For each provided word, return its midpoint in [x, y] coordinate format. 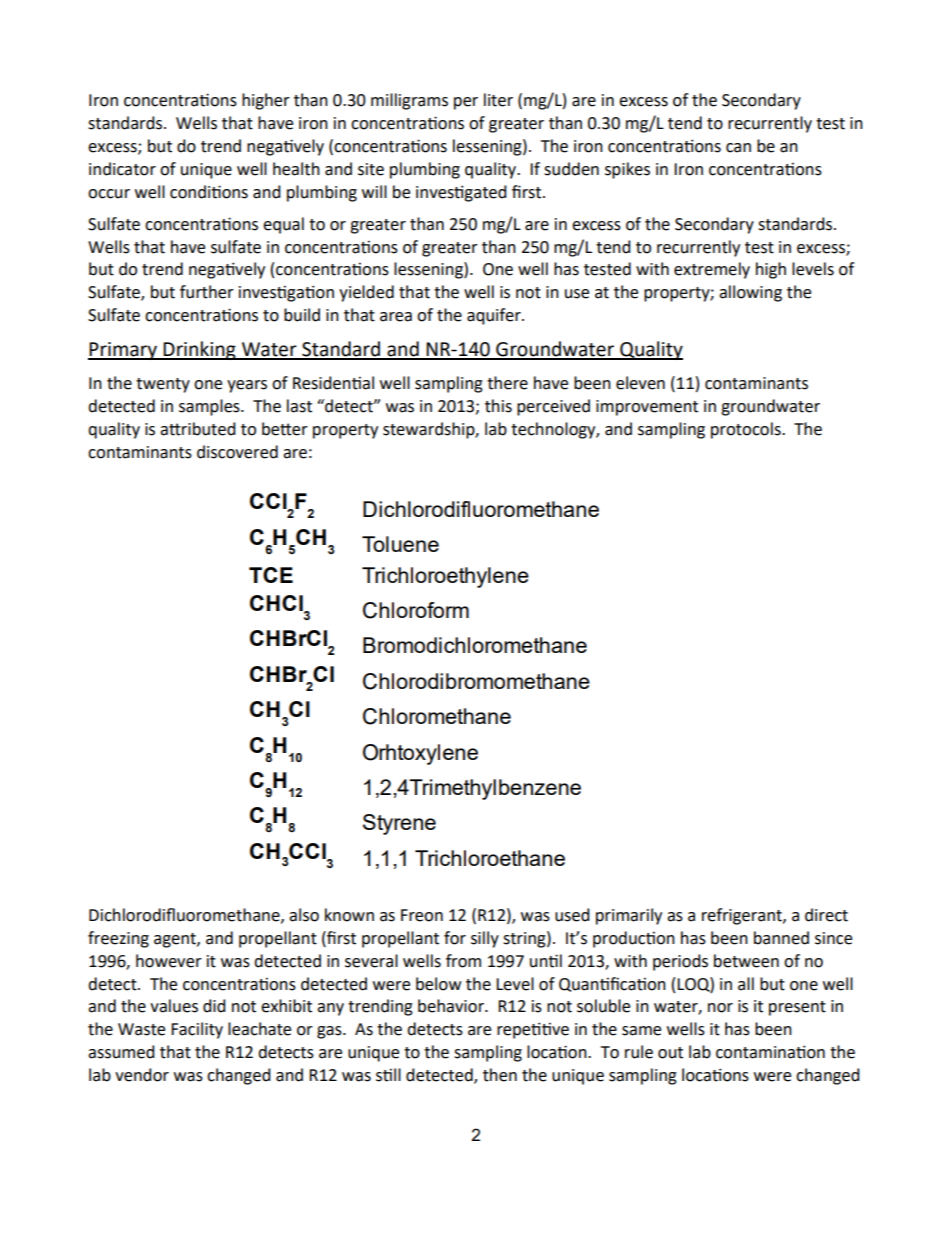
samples [210, 407]
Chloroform [416, 610]
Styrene [399, 824]
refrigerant [743, 916]
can [738, 148]
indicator [122, 169]
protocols [747, 430]
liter [498, 100]
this [498, 406]
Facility [197, 1030]
